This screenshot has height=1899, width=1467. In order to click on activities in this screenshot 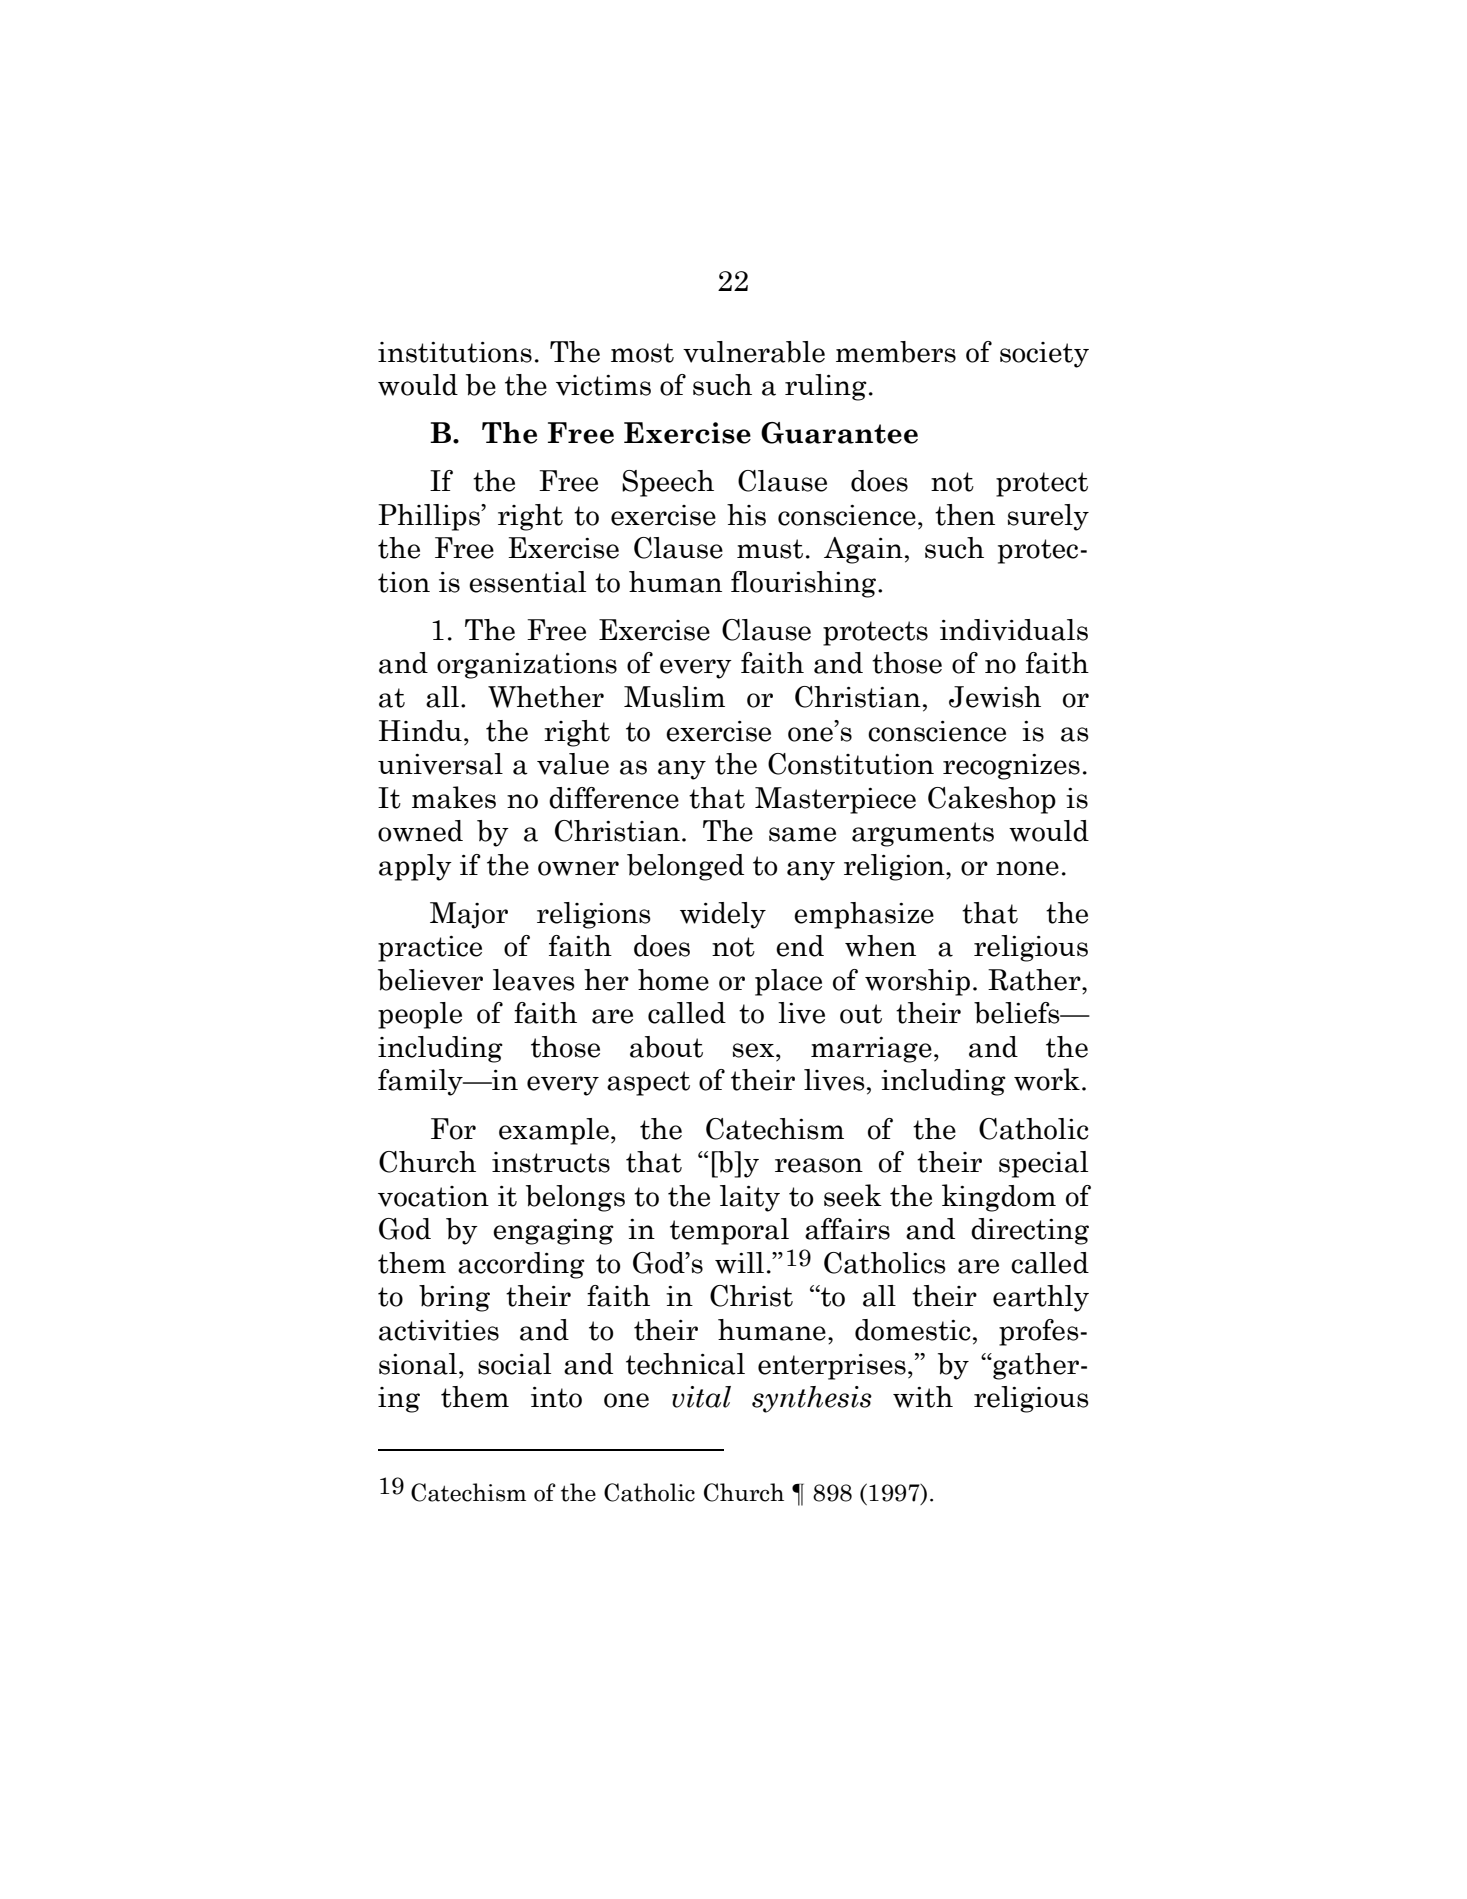, I will do `click(439, 1330)`.
